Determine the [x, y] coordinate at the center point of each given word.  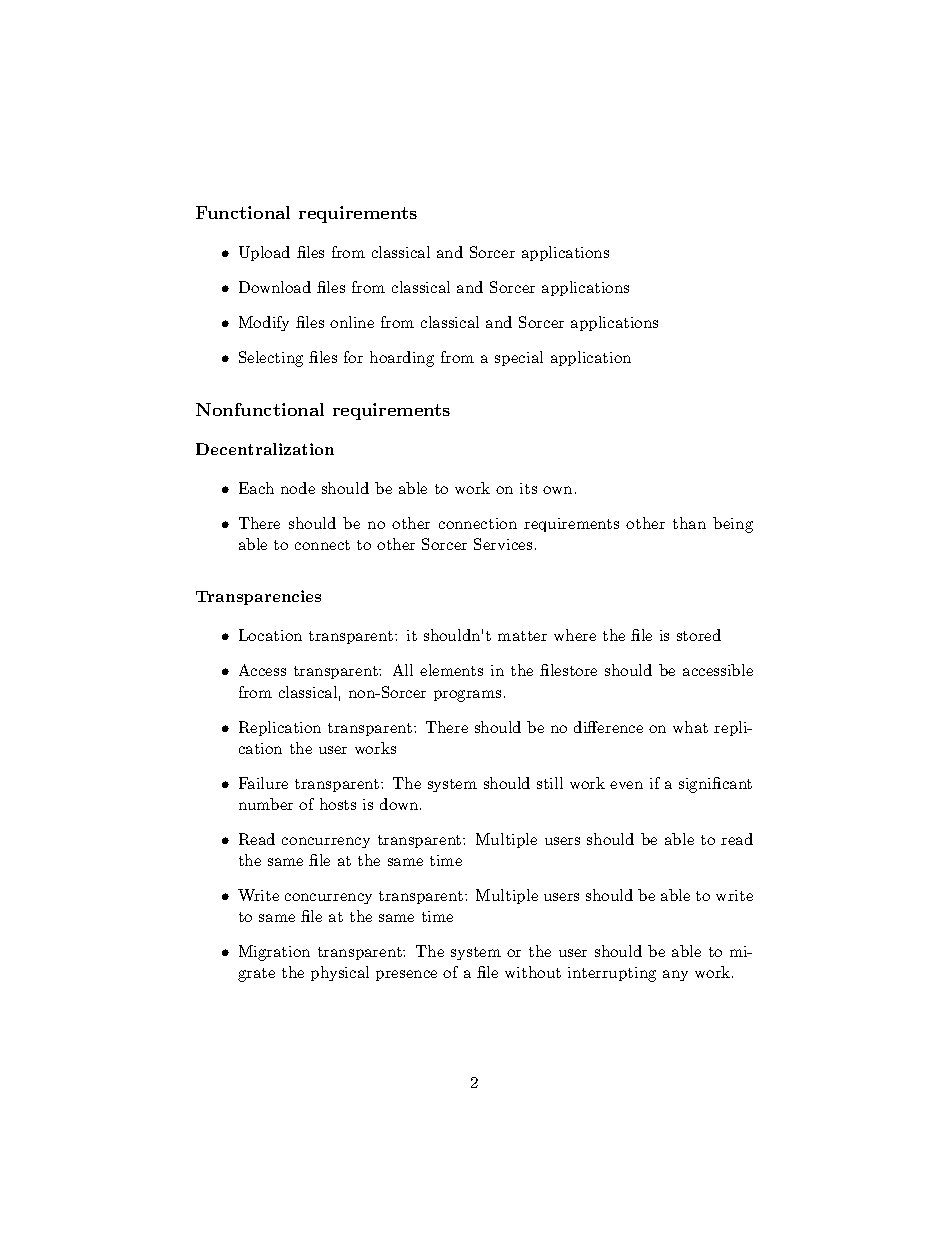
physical [340, 973]
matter [522, 636]
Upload [264, 253]
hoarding [402, 359]
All [403, 670]
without [533, 972]
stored [699, 635]
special [519, 358]
